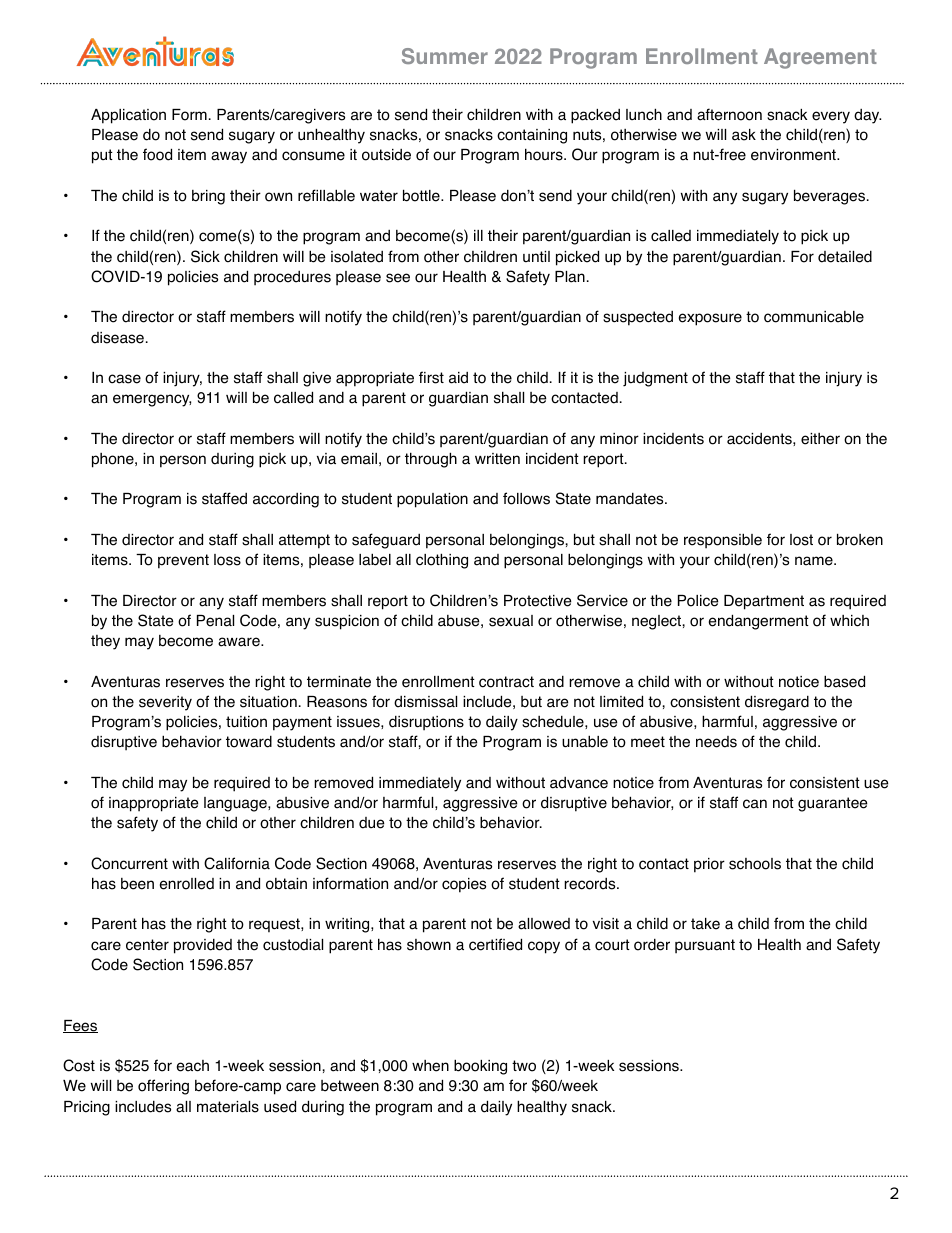  What do you see at coordinates (445, 56) in the screenshot?
I see `Summer` at bounding box center [445, 56].
